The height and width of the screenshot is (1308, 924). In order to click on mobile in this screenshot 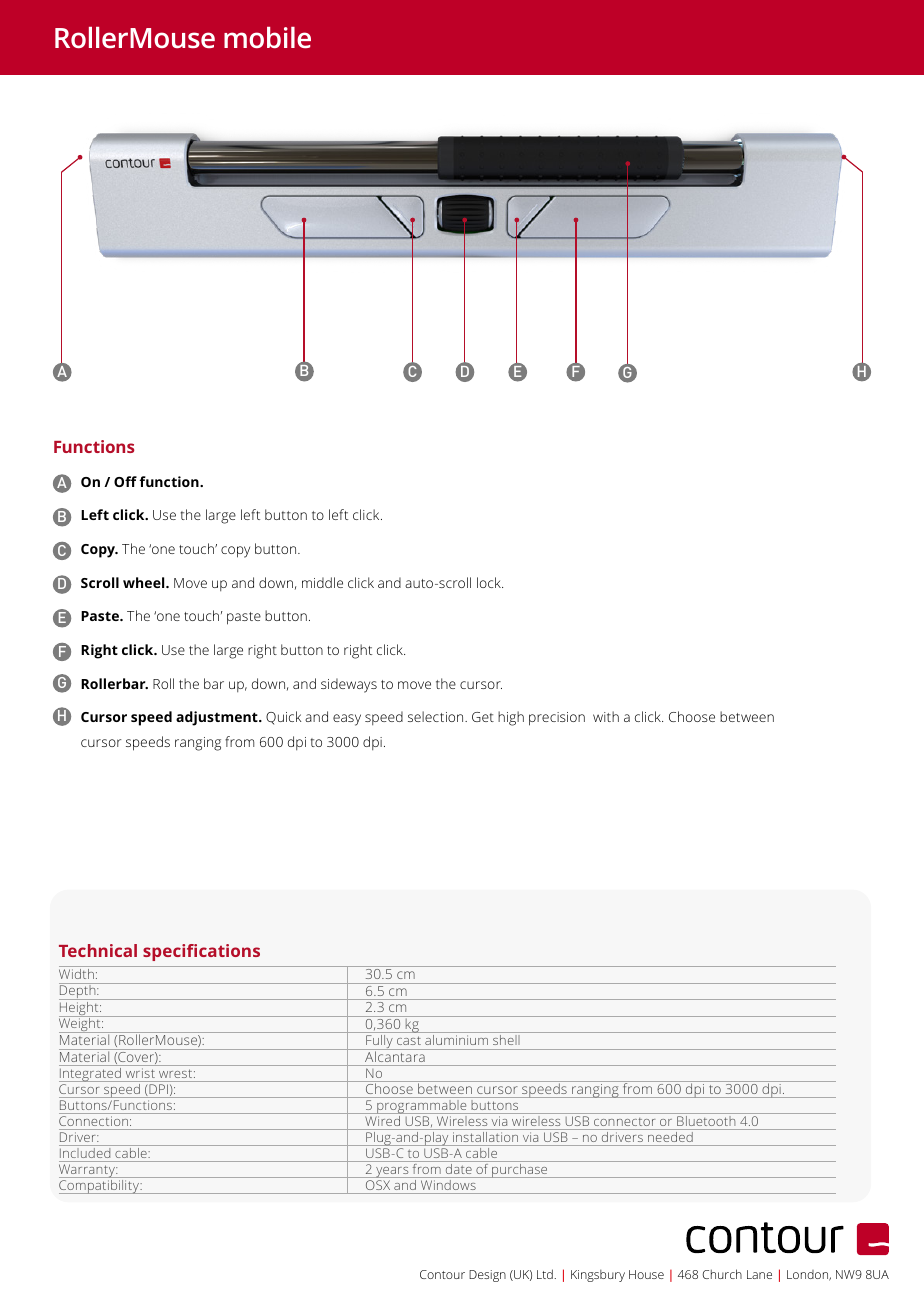, I will do `click(267, 37)`.
